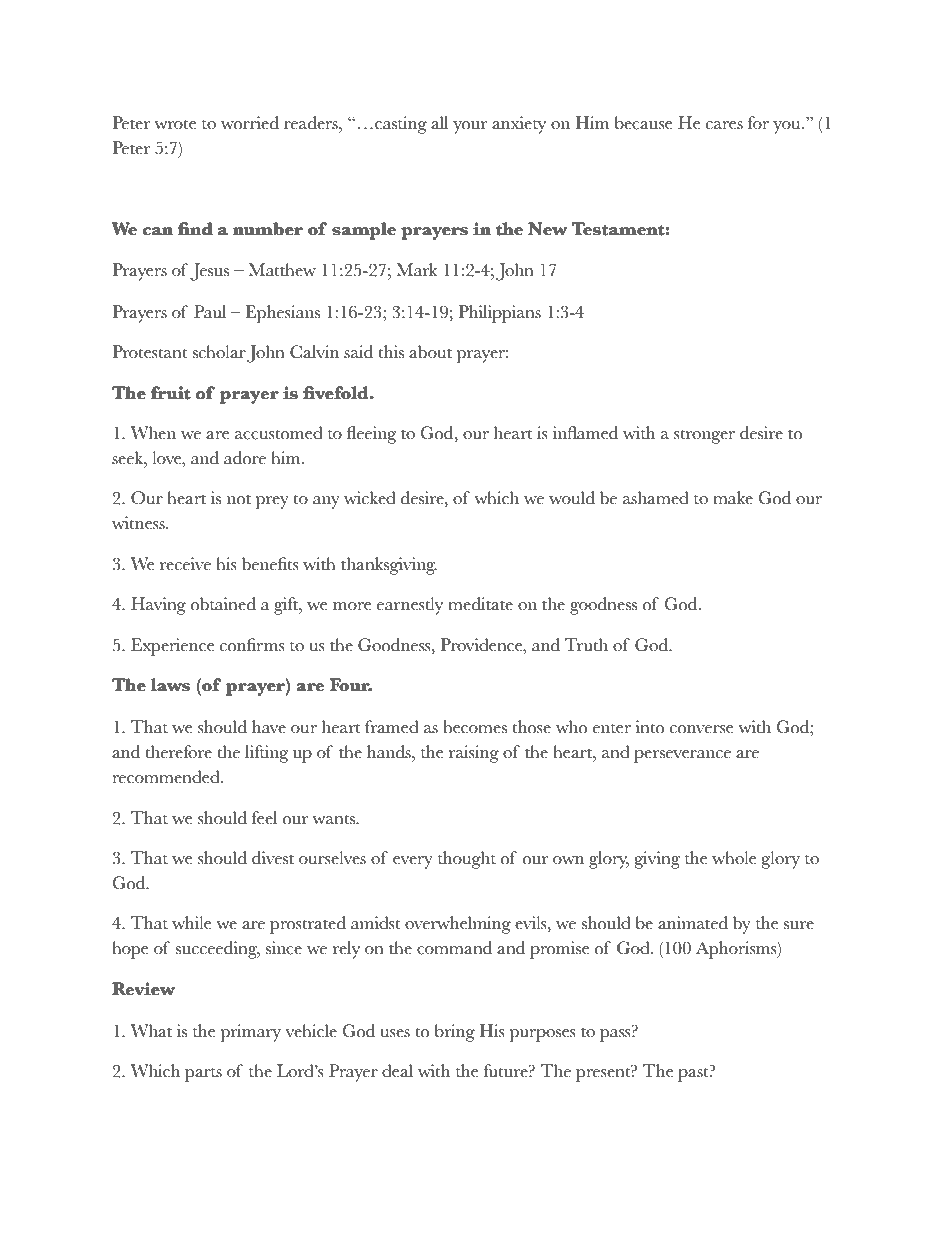 The image size is (952, 1233). What do you see at coordinates (455, 1033) in the screenshot?
I see `bring` at bounding box center [455, 1033].
